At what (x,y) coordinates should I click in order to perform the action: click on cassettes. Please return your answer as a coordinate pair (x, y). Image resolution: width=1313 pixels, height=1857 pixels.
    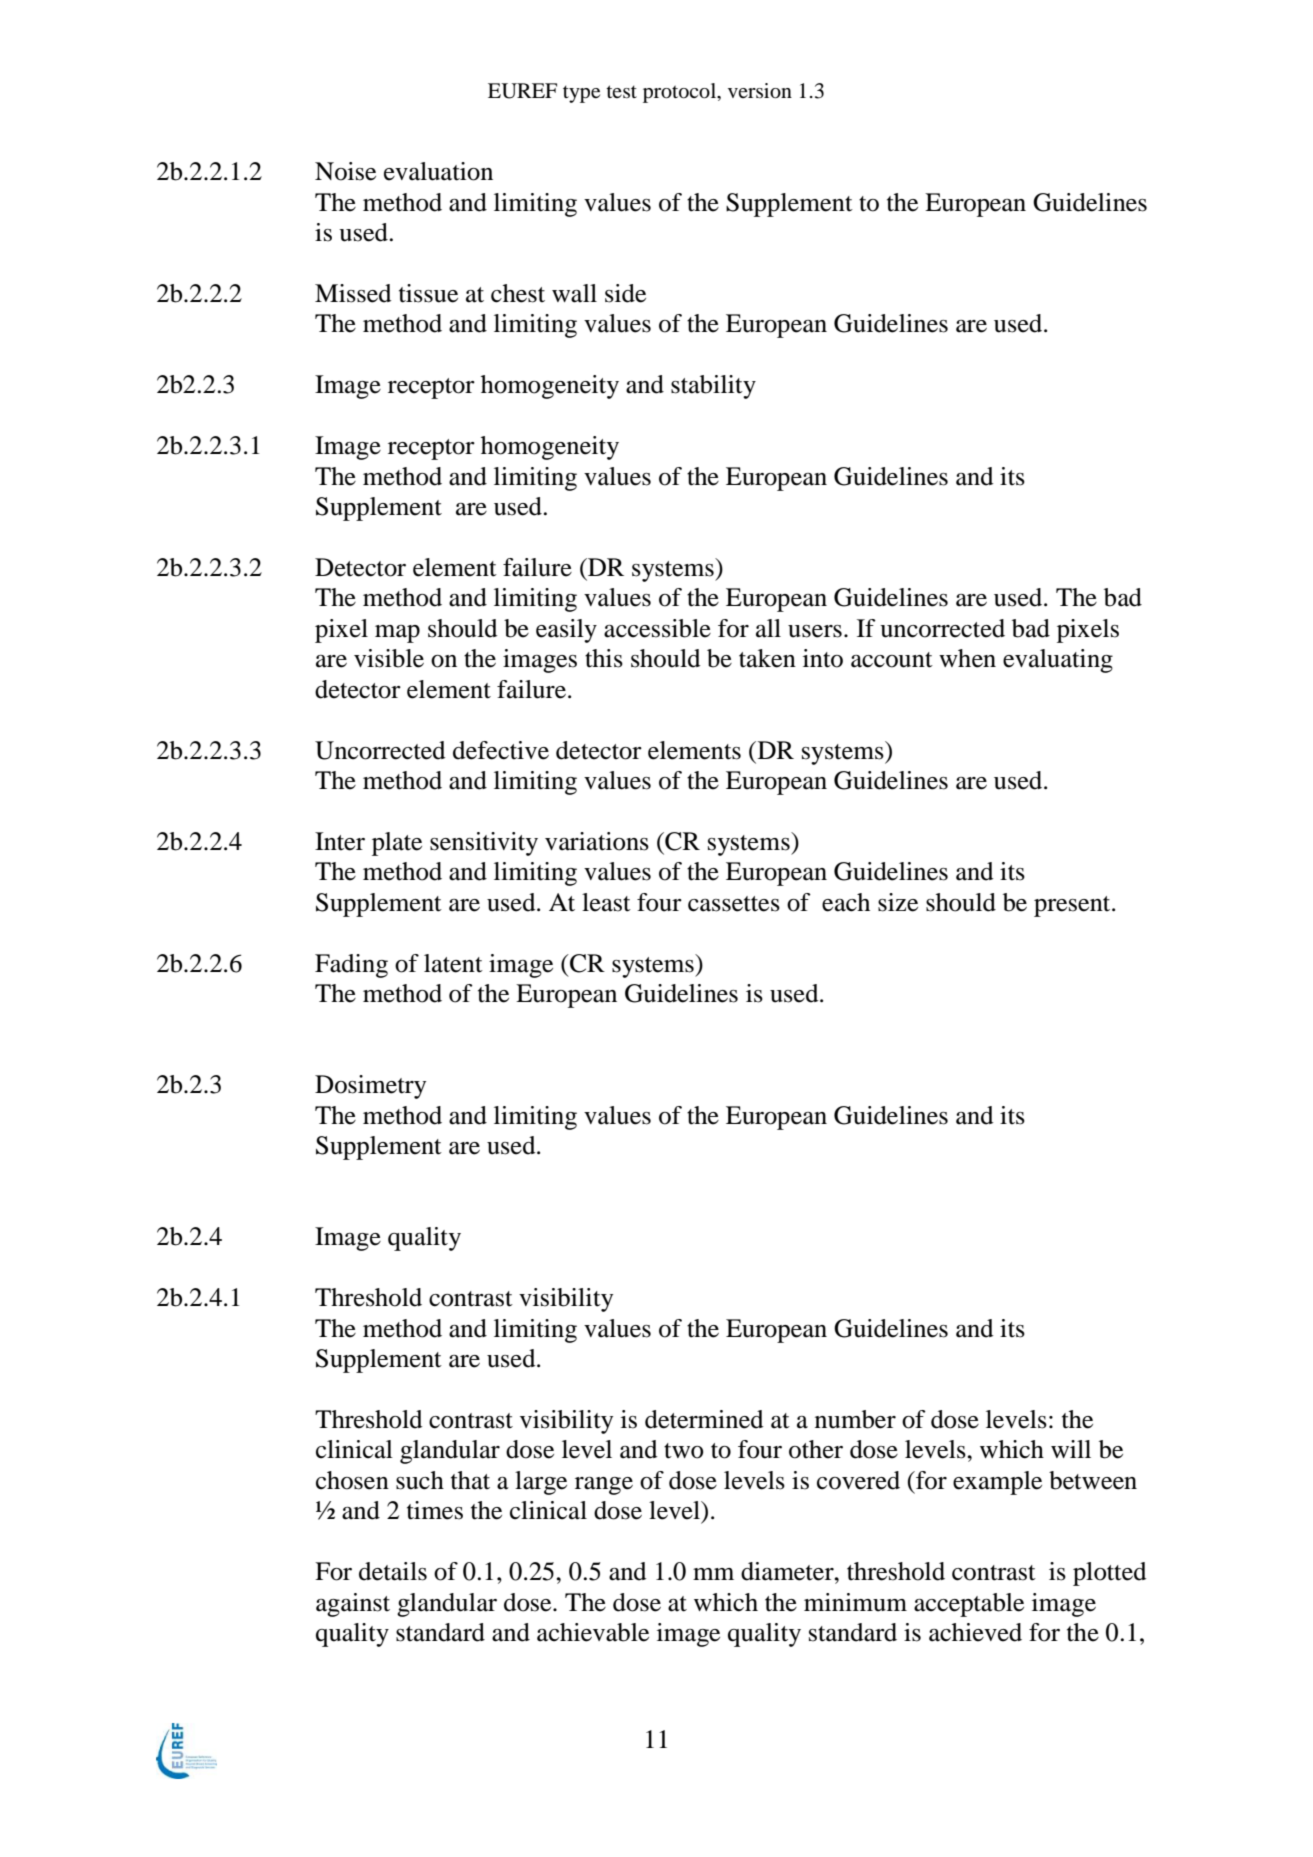
    Looking at the image, I should click on (734, 904).
